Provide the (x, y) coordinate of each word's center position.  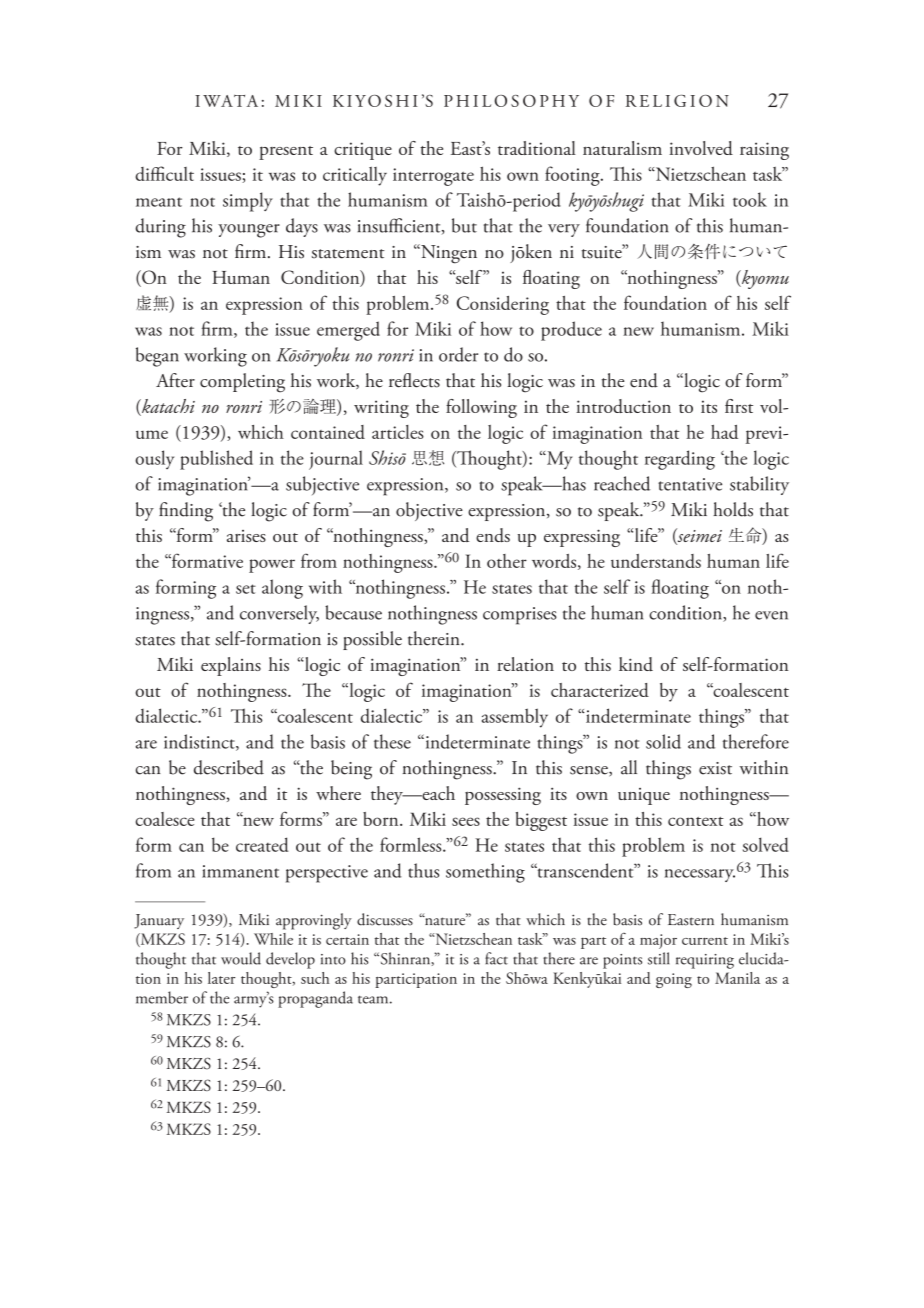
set (246, 589)
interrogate (433, 177)
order (458, 354)
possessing (503, 796)
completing (242, 383)
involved (701, 148)
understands (656, 561)
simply (248, 202)
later (221, 978)
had (724, 432)
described (229, 767)
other (507, 561)
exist (715, 768)
